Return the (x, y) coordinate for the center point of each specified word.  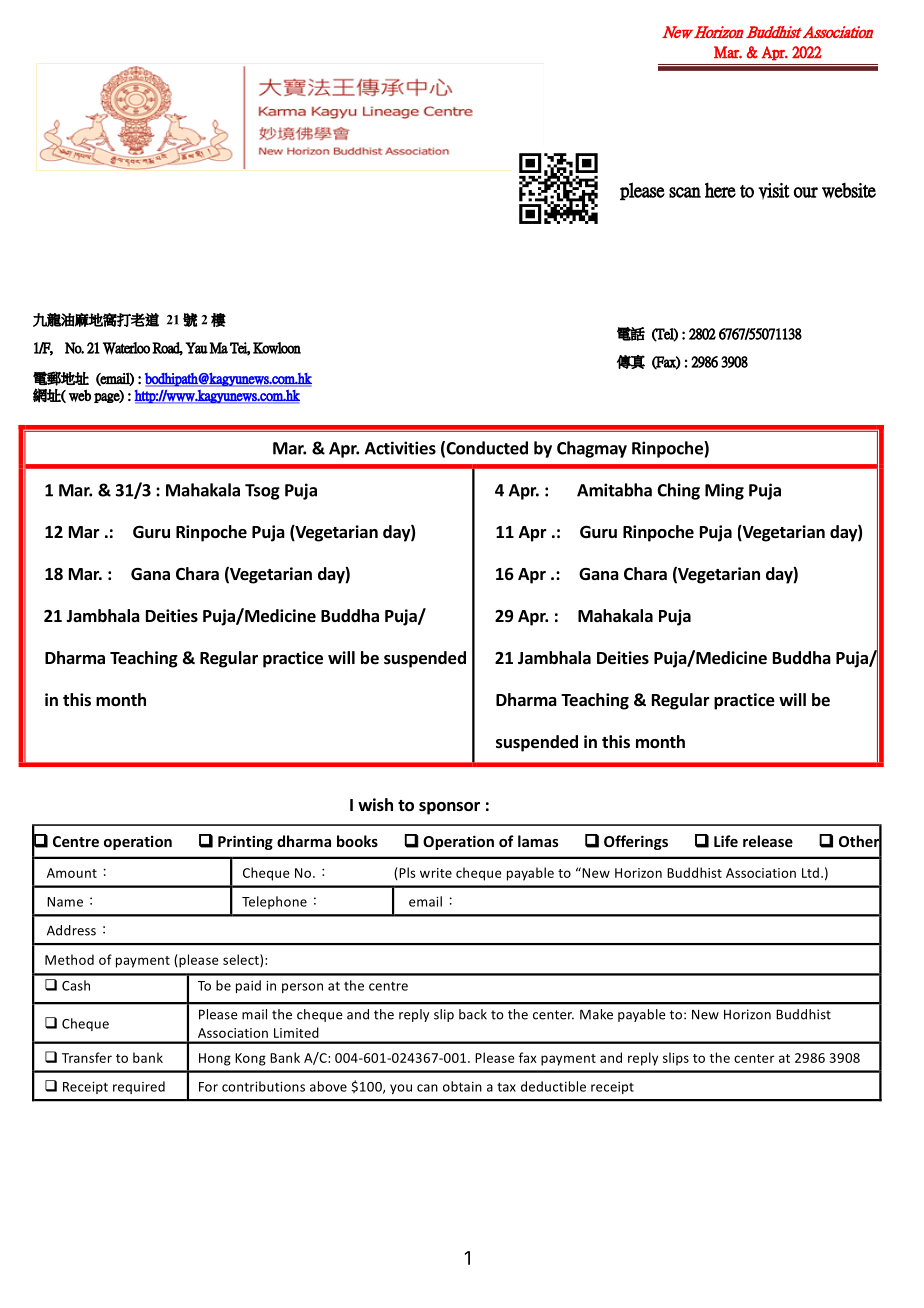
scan (685, 192)
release (768, 841)
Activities (400, 448)
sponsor (449, 808)
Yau (196, 348)
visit (774, 191)
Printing (245, 842)
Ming (724, 491)
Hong (215, 1059)
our (805, 192)
